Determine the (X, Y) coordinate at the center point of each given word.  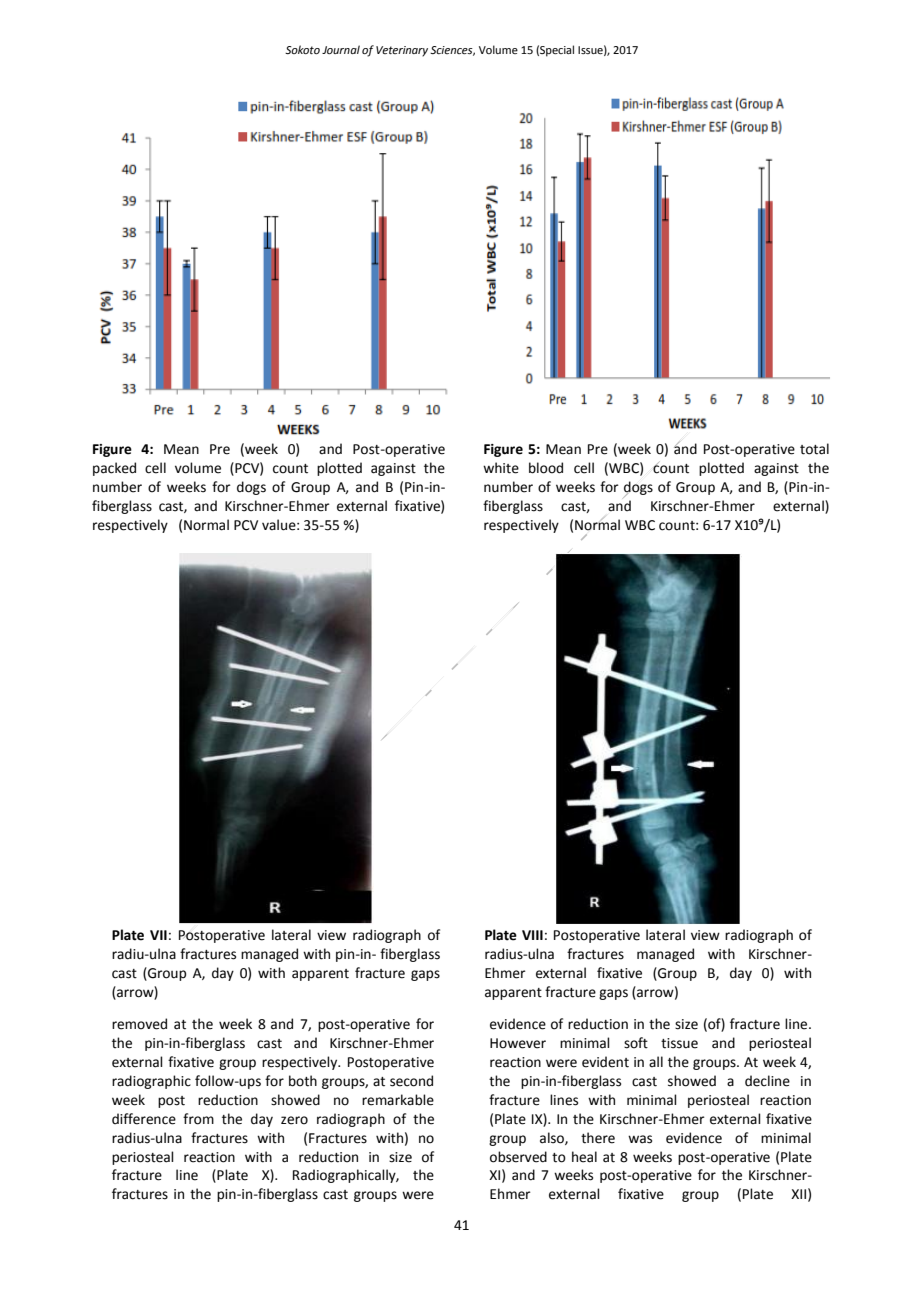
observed (518, 1157)
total (814, 449)
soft (636, 1043)
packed (114, 469)
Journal (341, 49)
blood (546, 468)
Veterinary (402, 51)
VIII (532, 935)
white (501, 468)
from (198, 1119)
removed (139, 1024)
